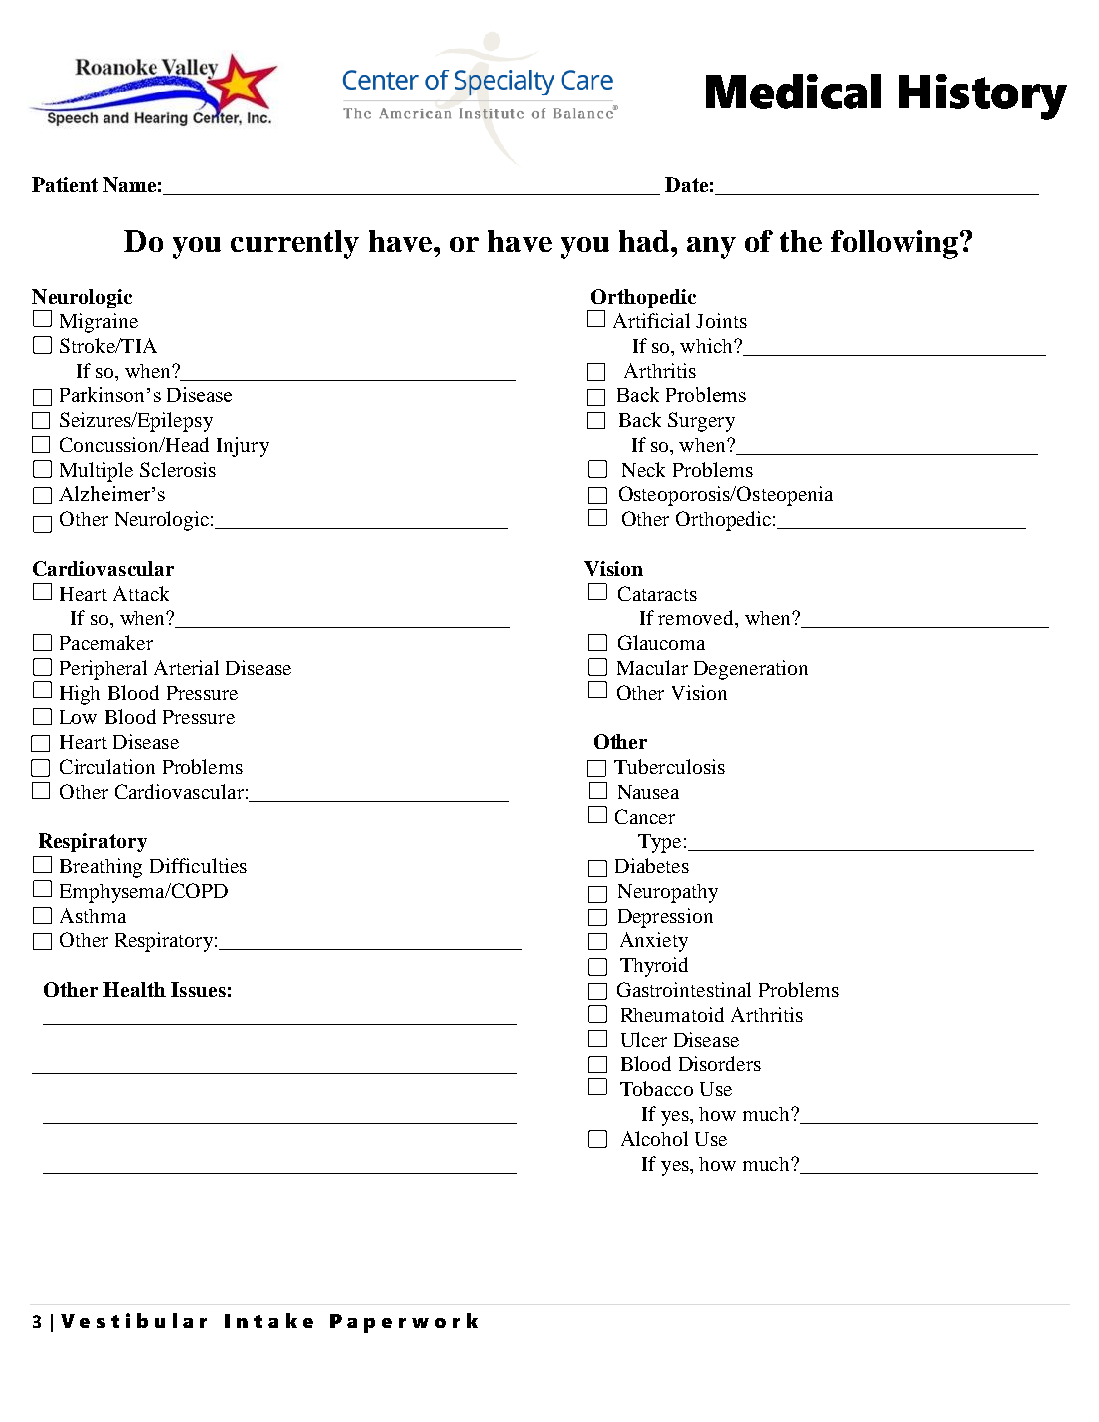 This screenshot has width=1099, height=1422. I want to click on Tobacco, so click(656, 1088).
